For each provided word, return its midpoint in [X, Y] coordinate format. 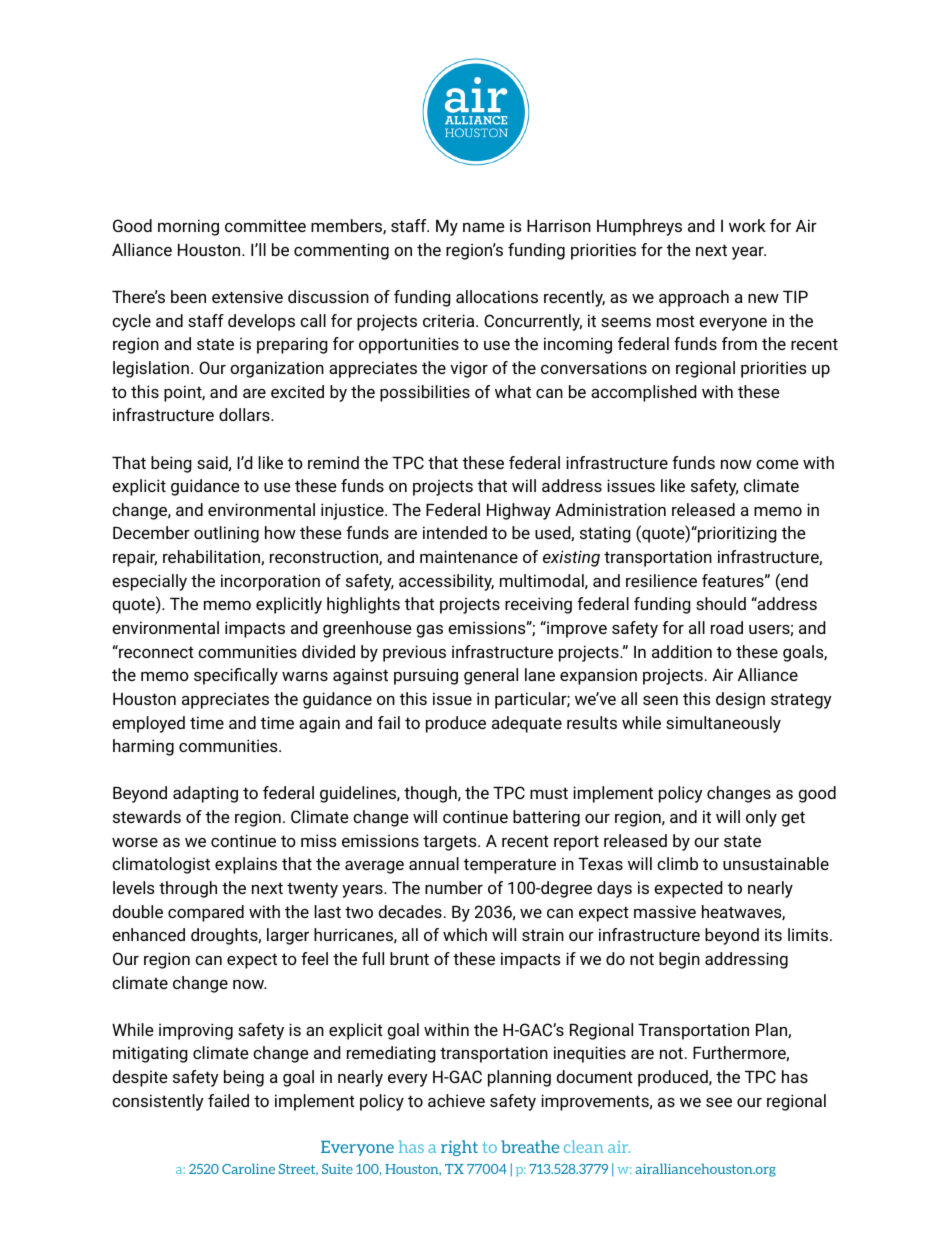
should [721, 603]
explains [246, 865]
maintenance [469, 556]
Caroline [248, 1168]
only [761, 818]
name [483, 227]
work [747, 225]
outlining [226, 534]
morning [188, 227]
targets [451, 843]
